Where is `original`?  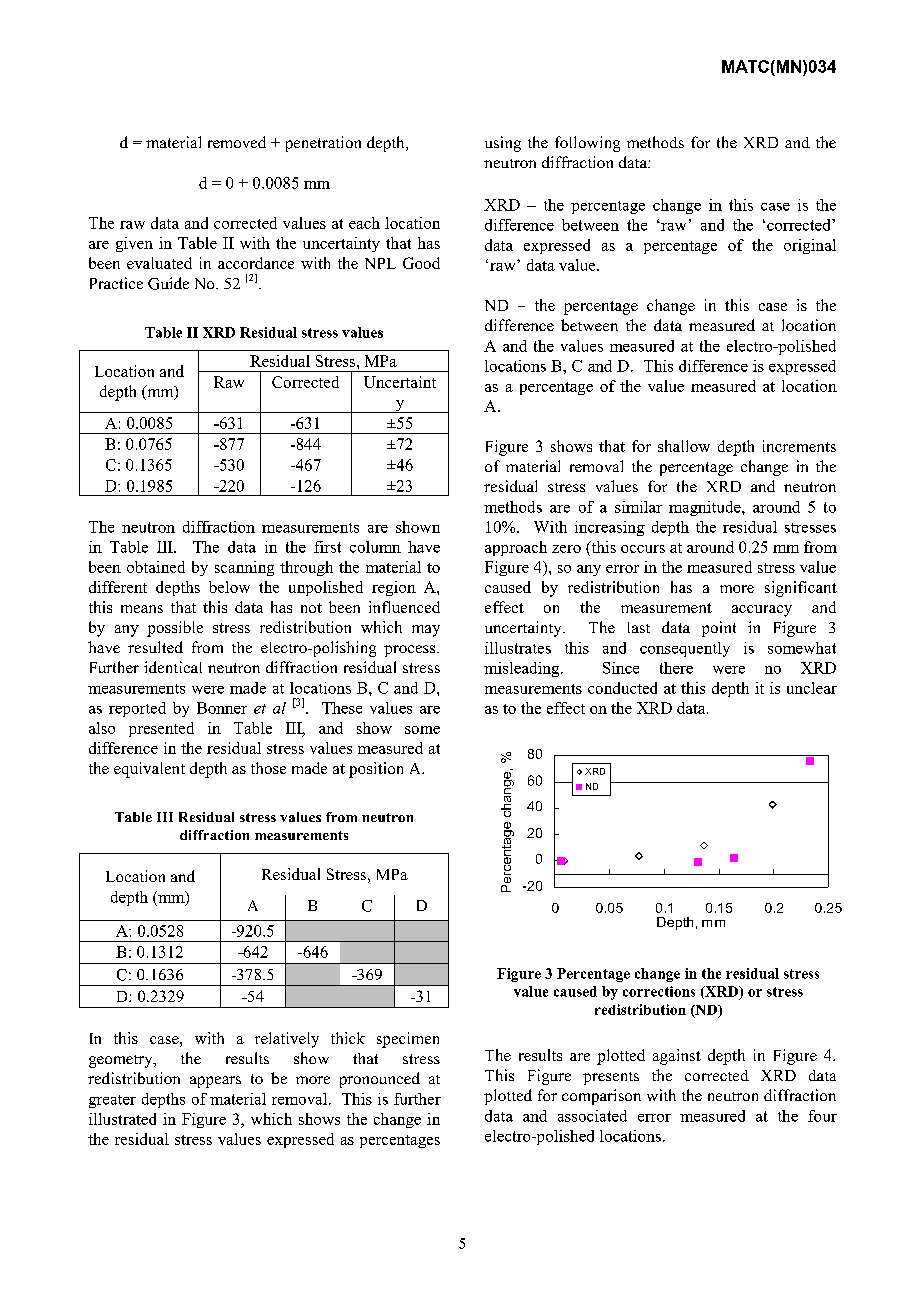 original is located at coordinates (810, 246).
